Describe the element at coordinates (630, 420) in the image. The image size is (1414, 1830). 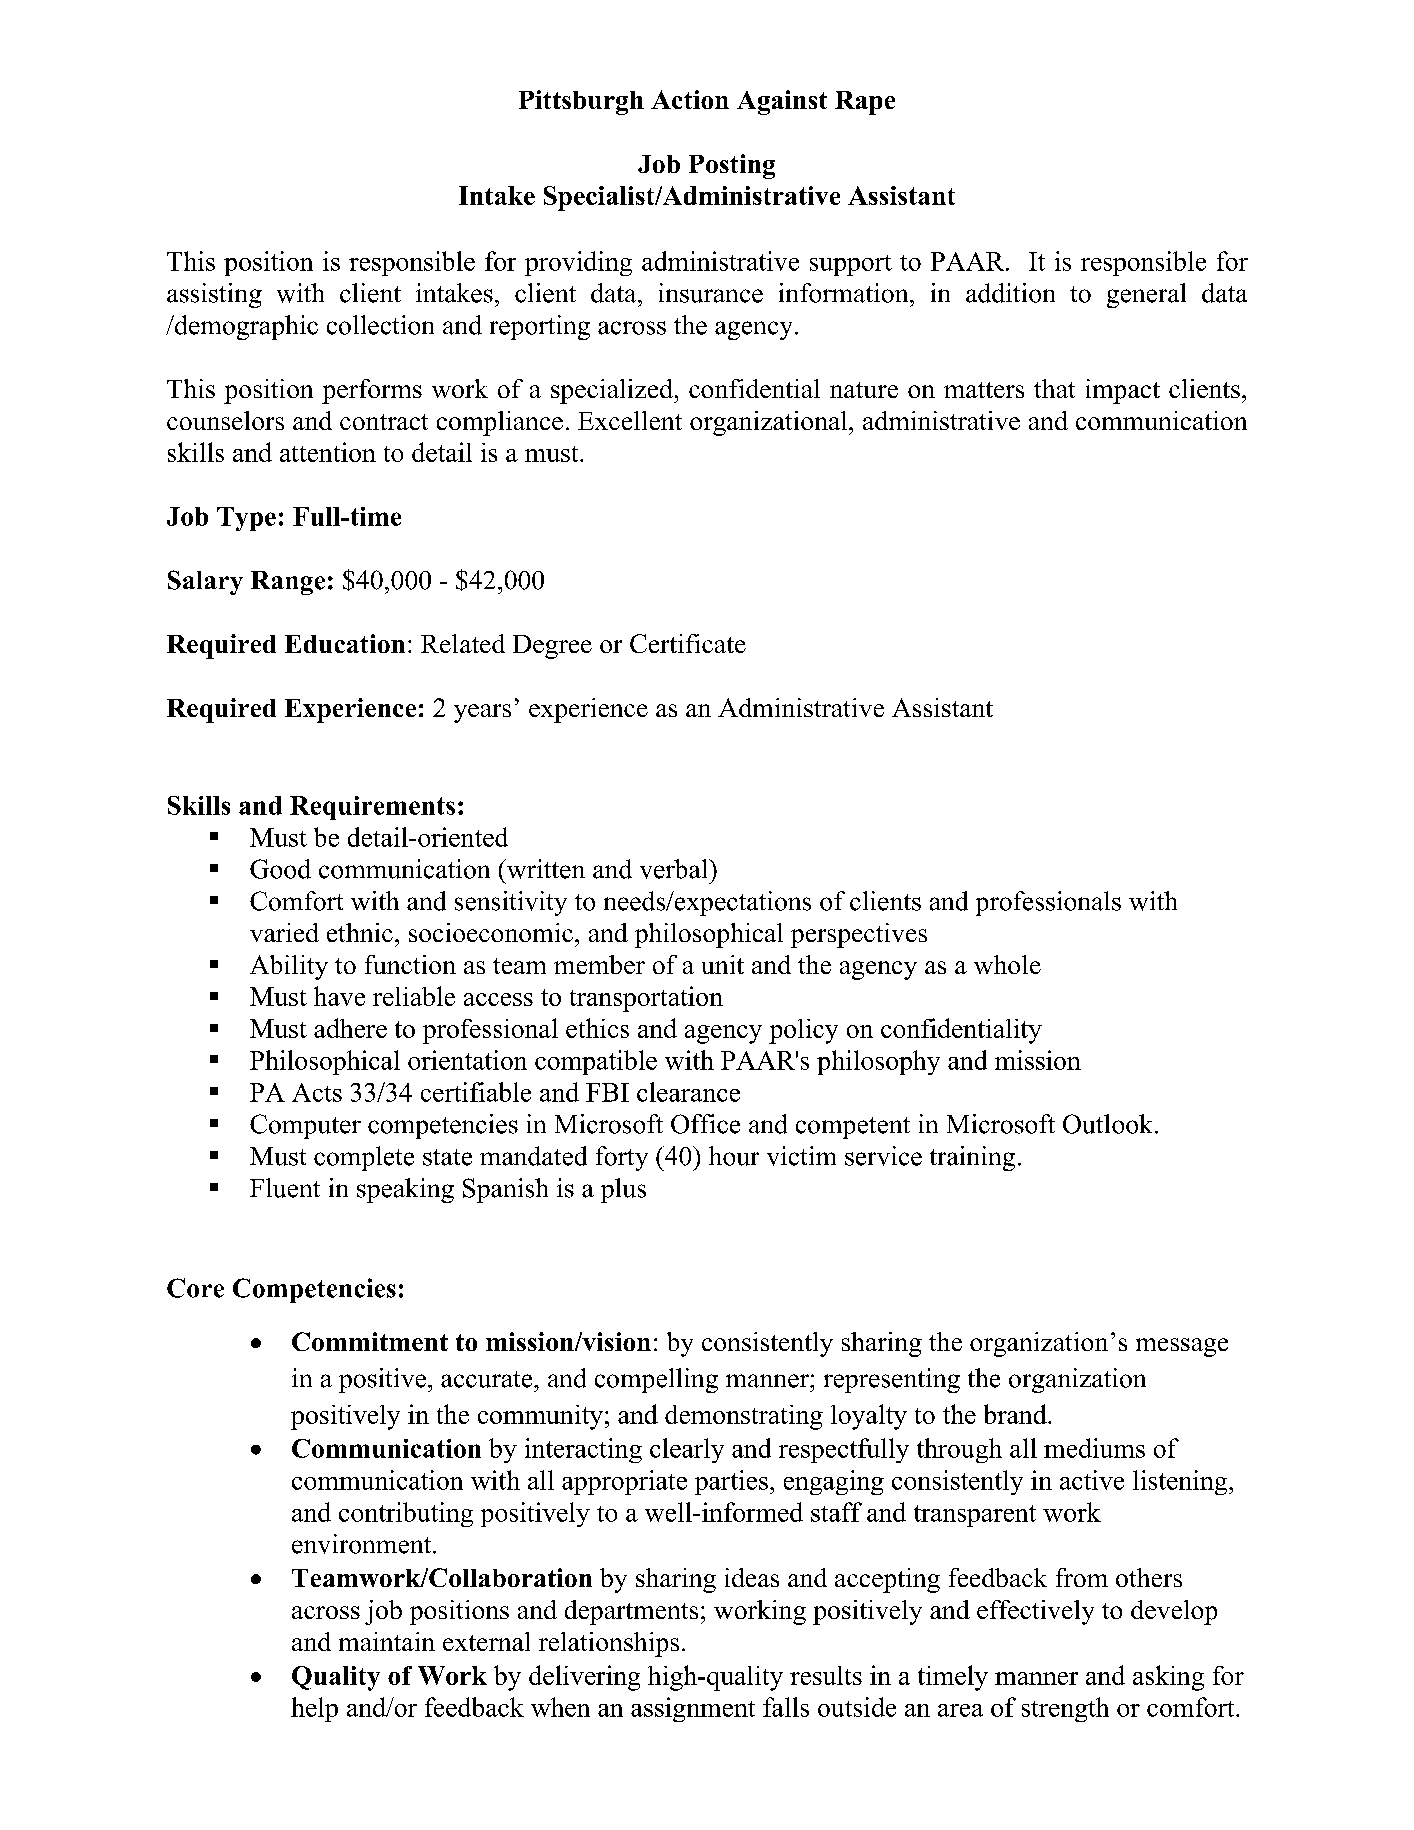
I see `Excellent` at that location.
